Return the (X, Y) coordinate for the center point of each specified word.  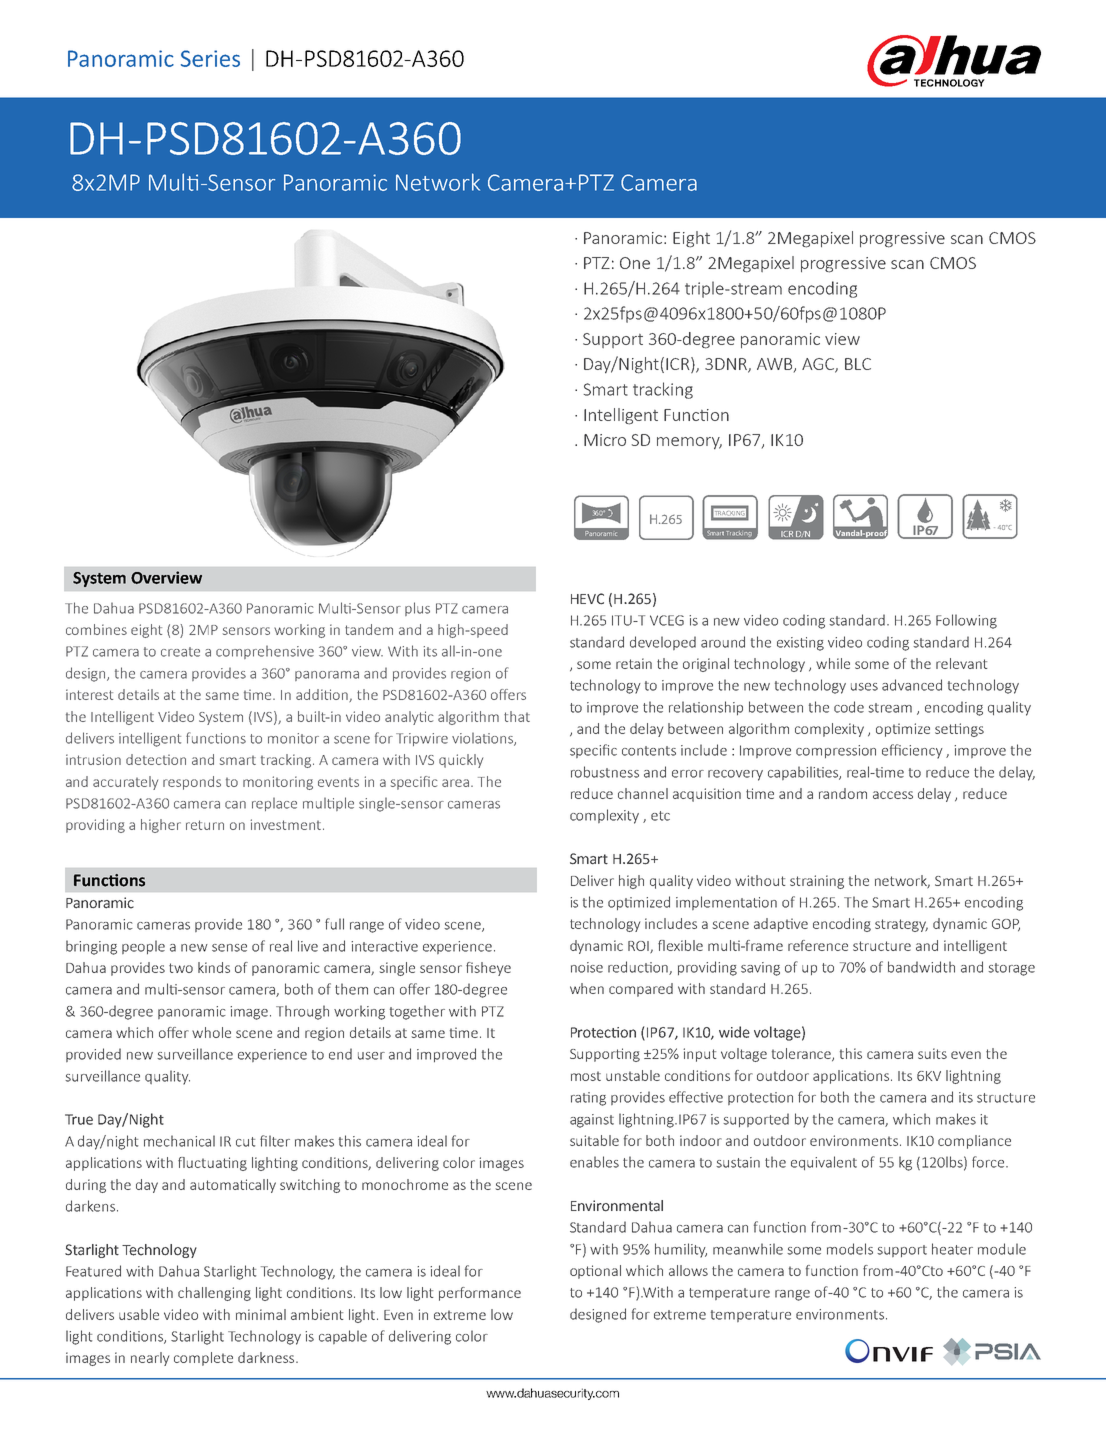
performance (480, 1294)
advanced (912, 685)
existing (800, 644)
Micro (605, 440)
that (517, 716)
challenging (214, 1294)
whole (211, 1032)
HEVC (587, 599)
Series (210, 58)
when (587, 988)
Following (966, 621)
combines (96, 629)
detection (156, 759)
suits (932, 1053)
